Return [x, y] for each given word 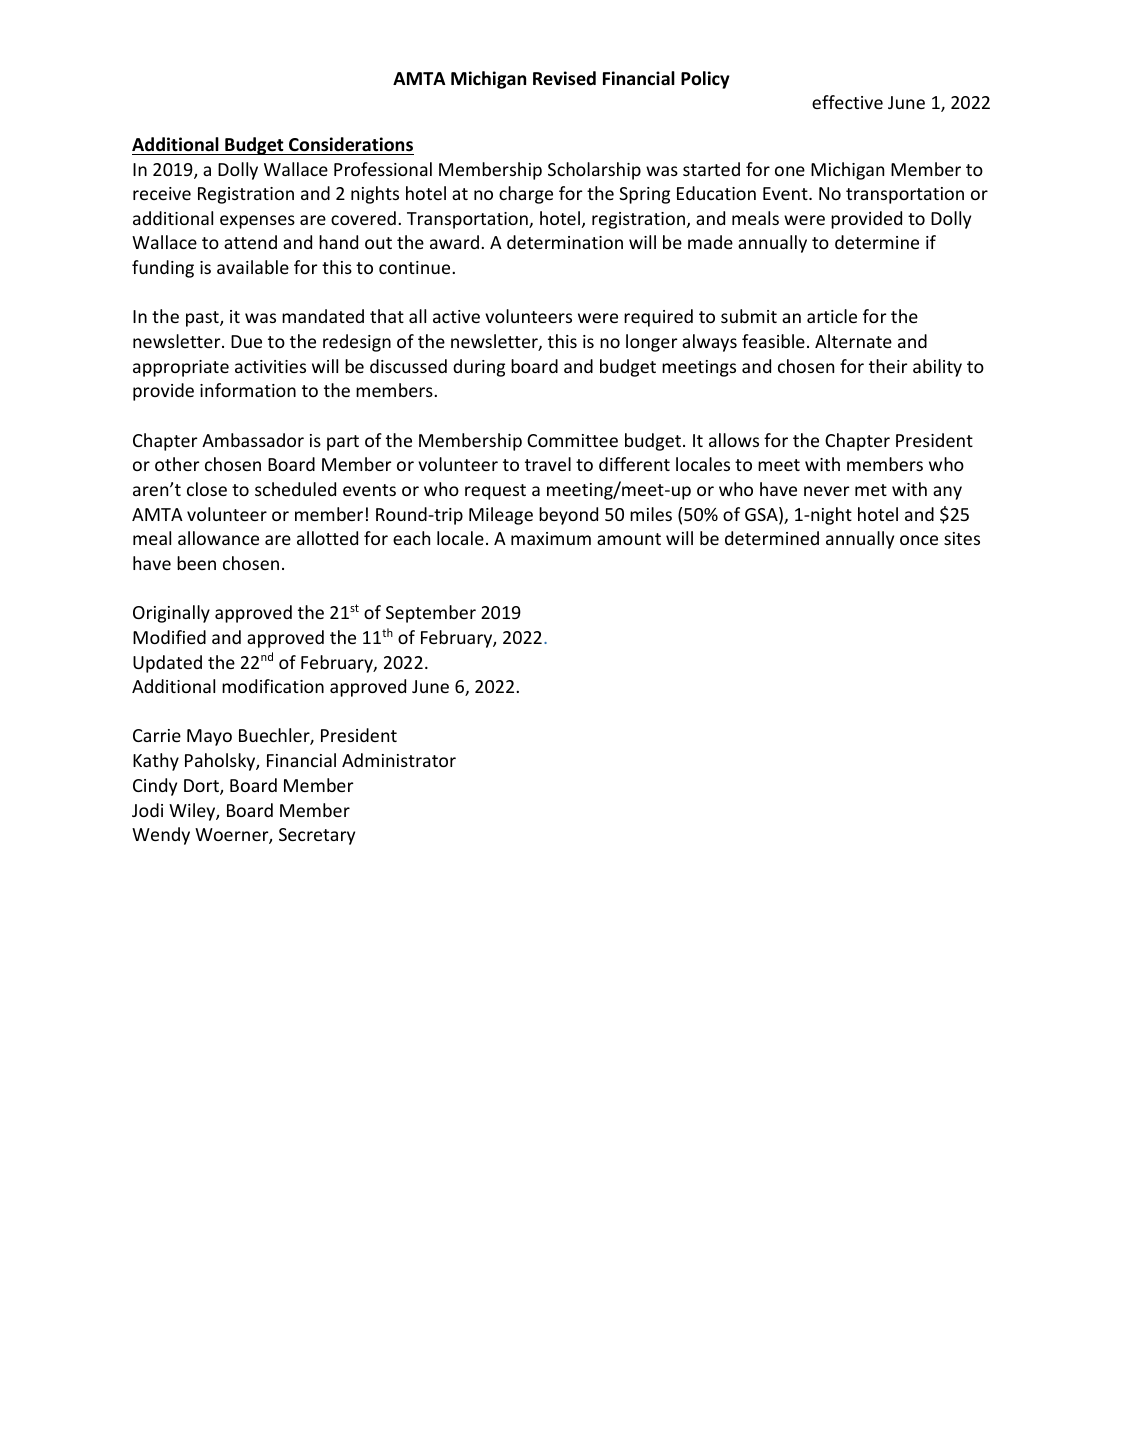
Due [246, 341]
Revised [564, 78]
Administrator [399, 760]
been [196, 563]
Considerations [351, 144]
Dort [202, 787]
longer [652, 343]
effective [847, 102]
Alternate [853, 341]
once [919, 540]
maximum [551, 538]
